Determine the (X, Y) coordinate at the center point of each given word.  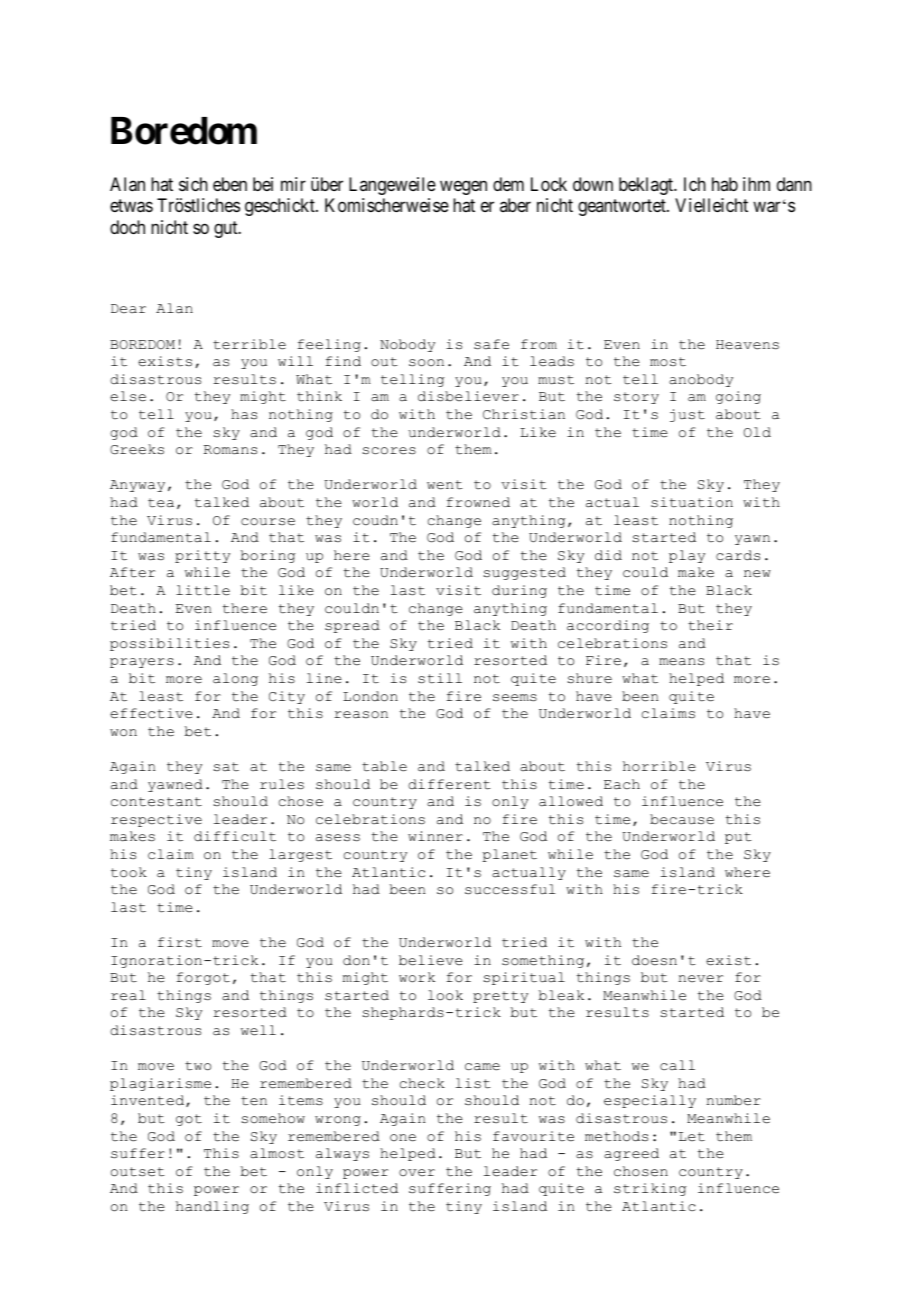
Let (692, 1137)
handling (212, 1207)
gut (227, 229)
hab (725, 184)
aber (515, 205)
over (417, 1173)
